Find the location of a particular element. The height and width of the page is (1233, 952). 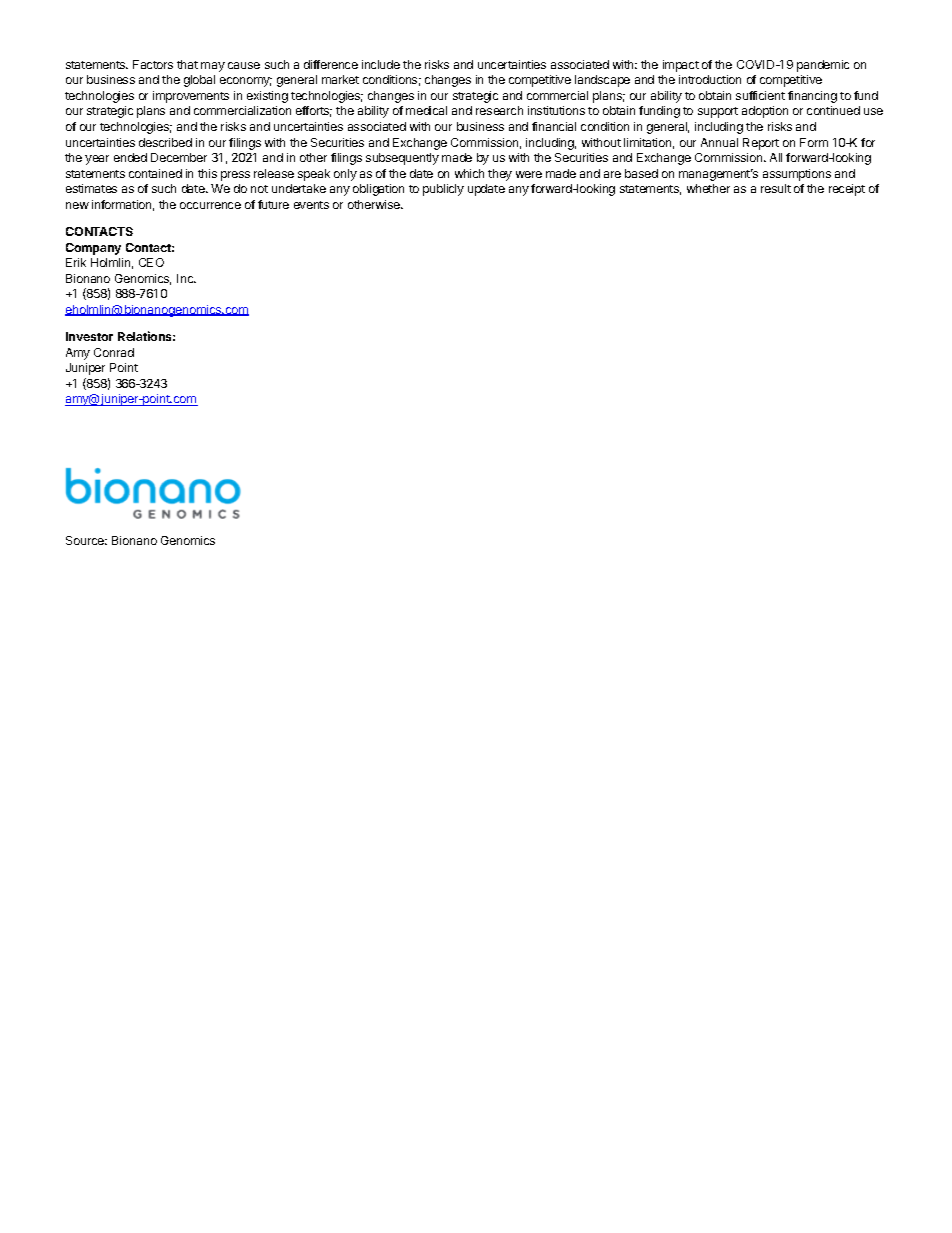

Conrad is located at coordinates (114, 352).
